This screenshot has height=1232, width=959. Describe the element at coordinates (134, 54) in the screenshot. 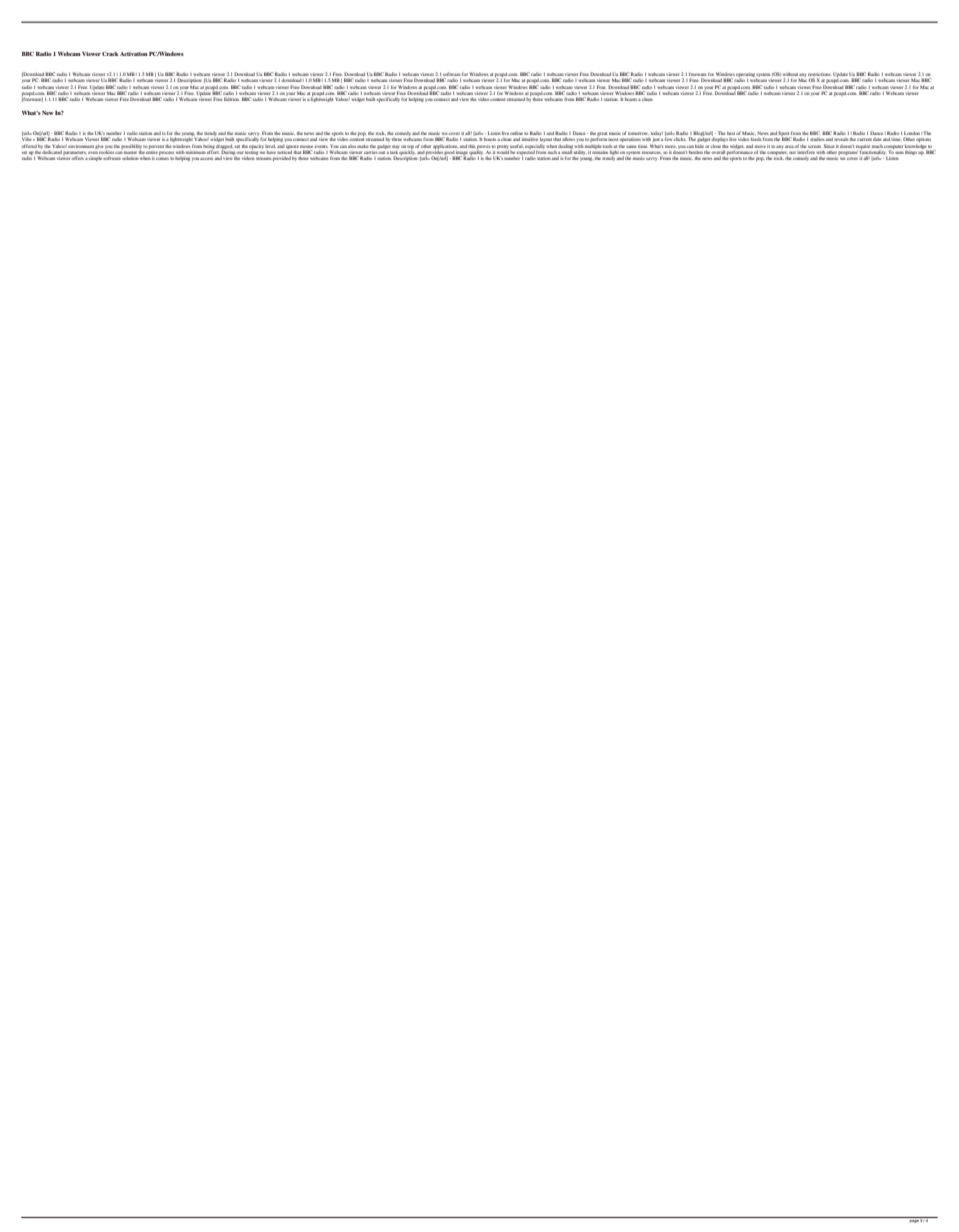

I see `Activation` at that location.
